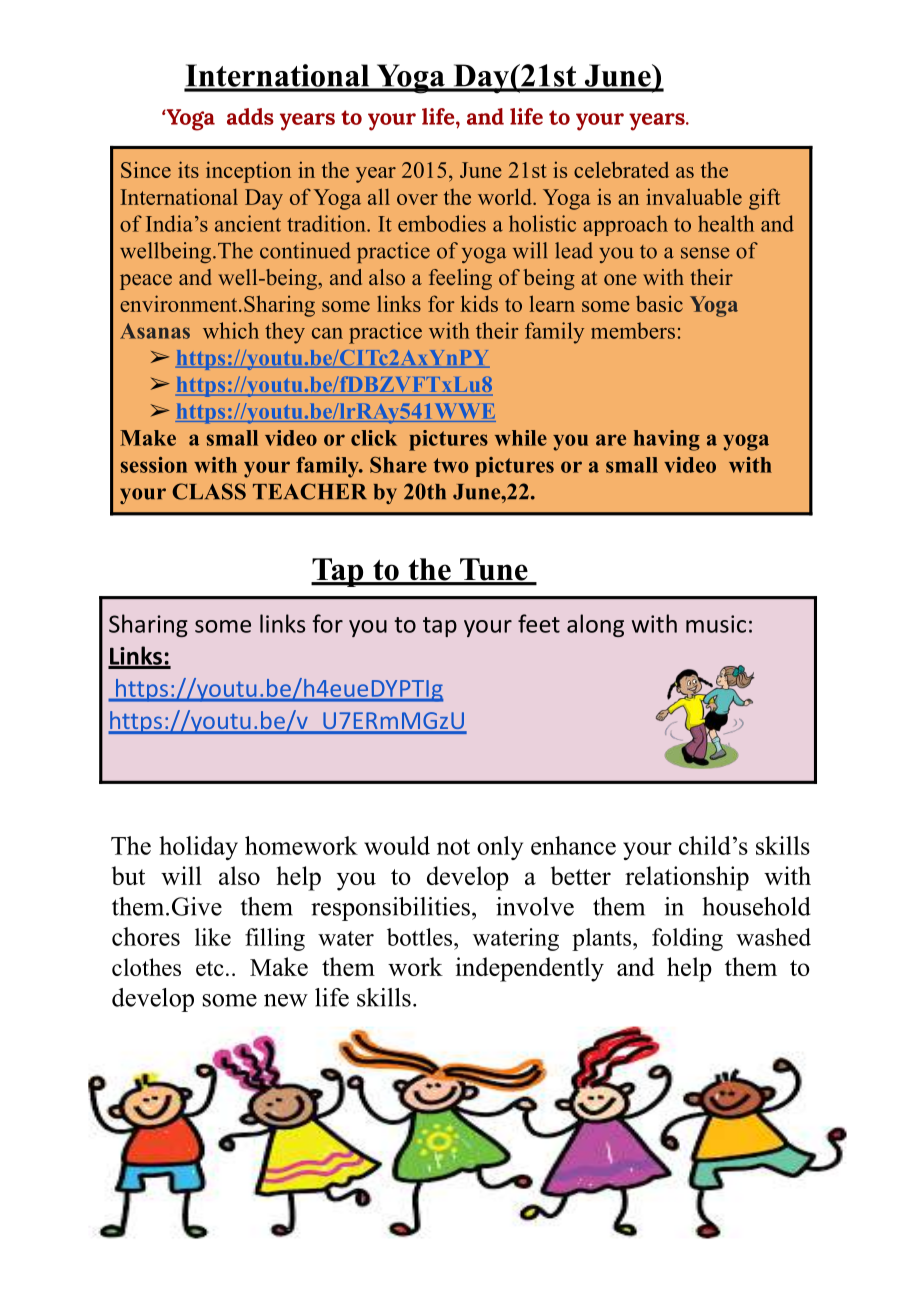 Image resolution: width=924 pixels, height=1307 pixels. I want to click on invaluable, so click(694, 196).
